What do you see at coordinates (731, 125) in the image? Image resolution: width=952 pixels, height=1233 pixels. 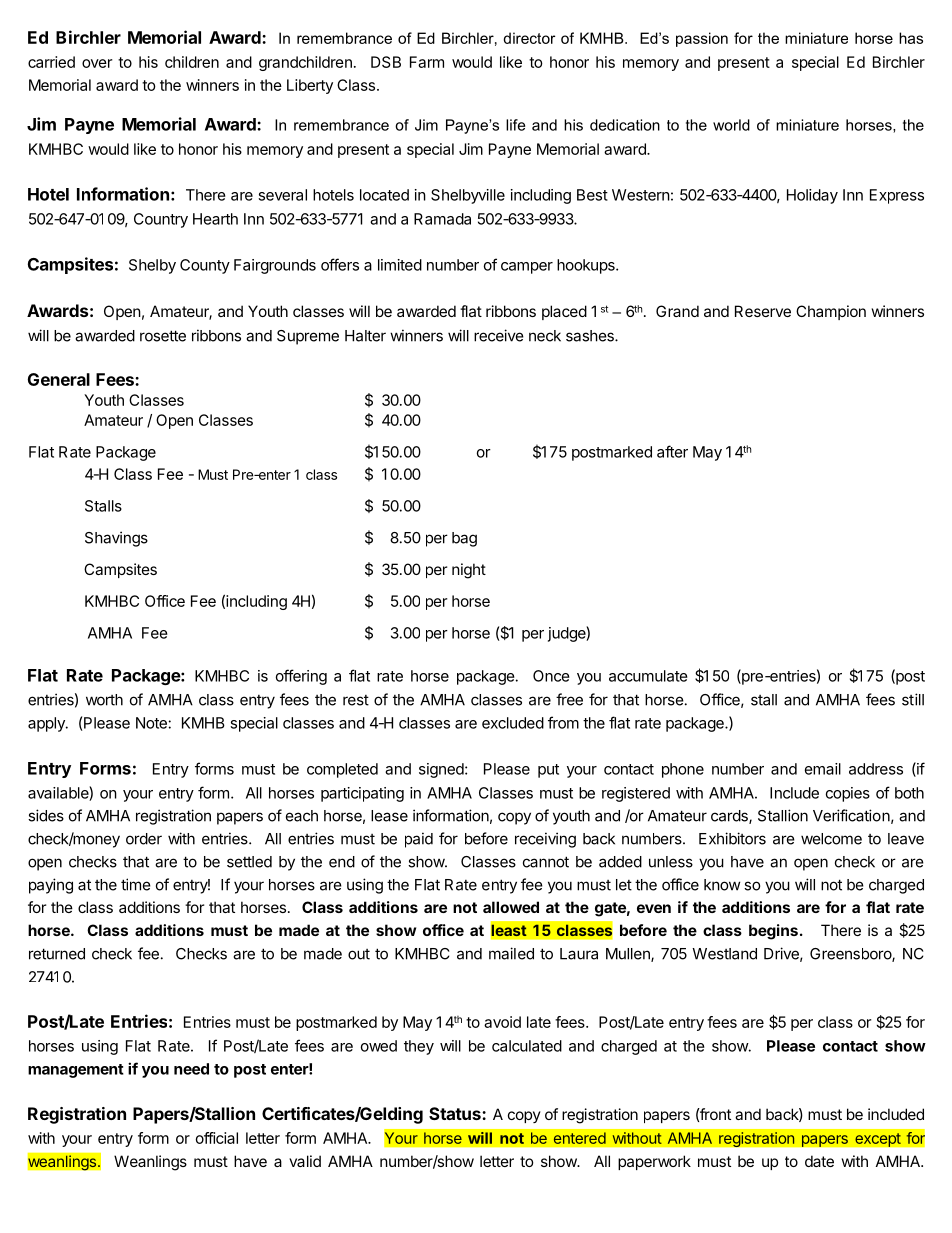 I see `world` at bounding box center [731, 125].
